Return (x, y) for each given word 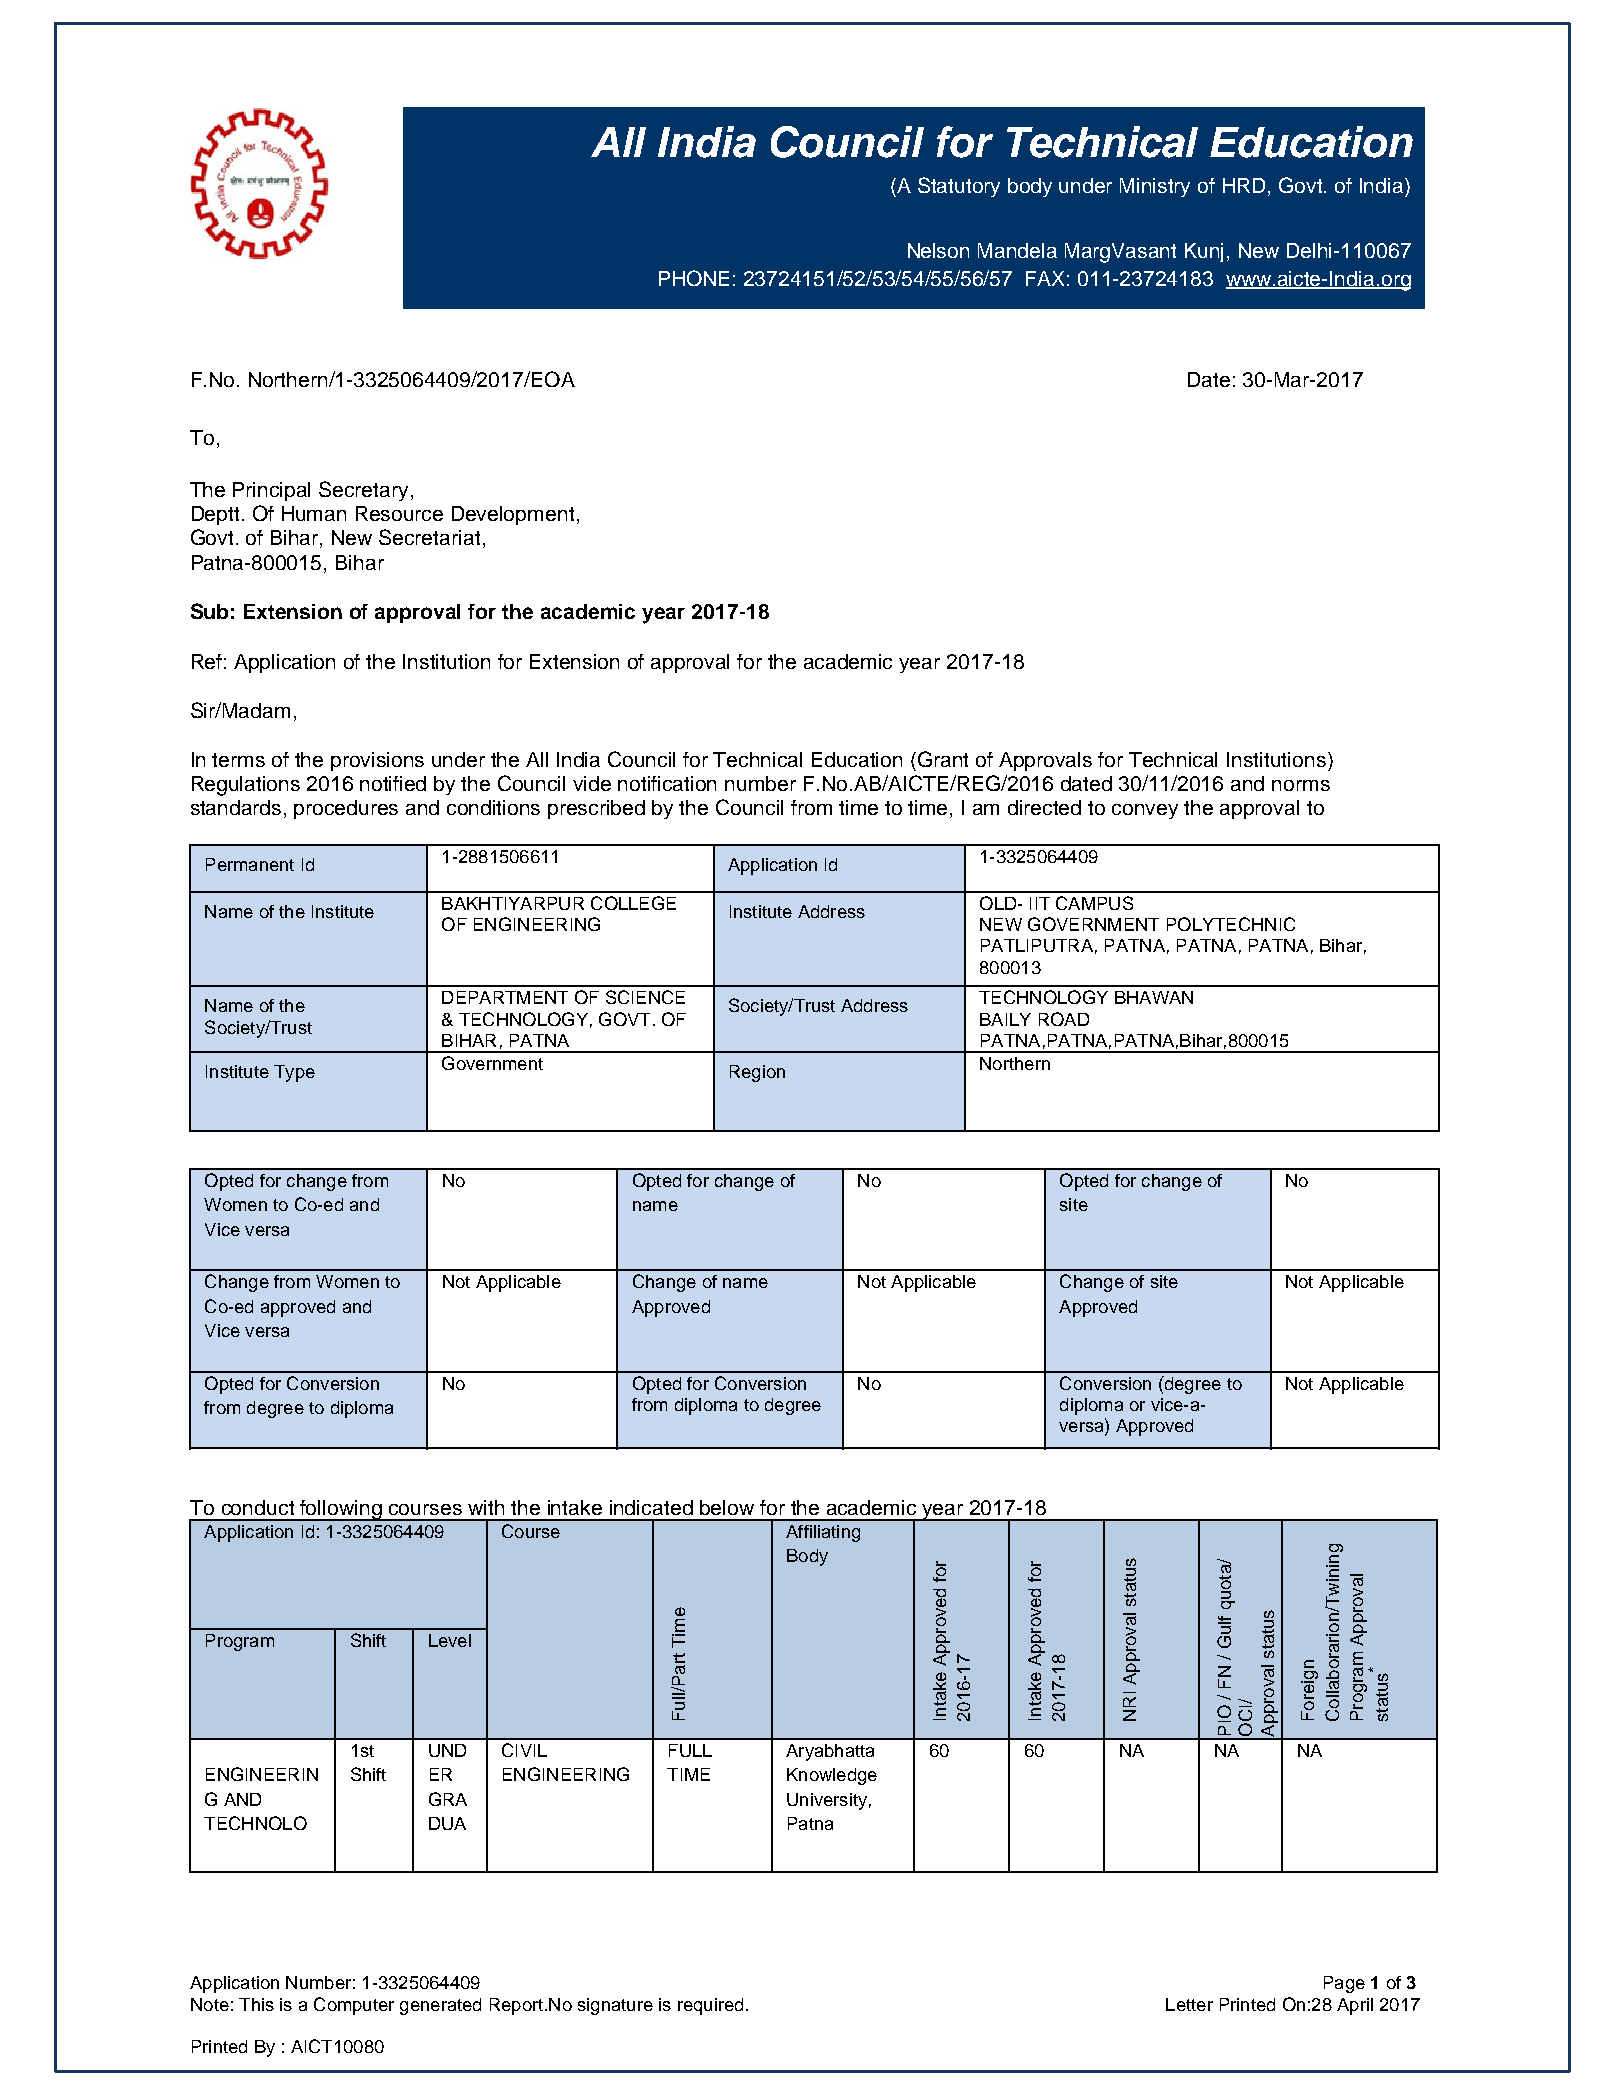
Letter (1189, 2004)
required (710, 2006)
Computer (354, 2006)
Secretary (365, 491)
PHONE (694, 278)
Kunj (1204, 252)
